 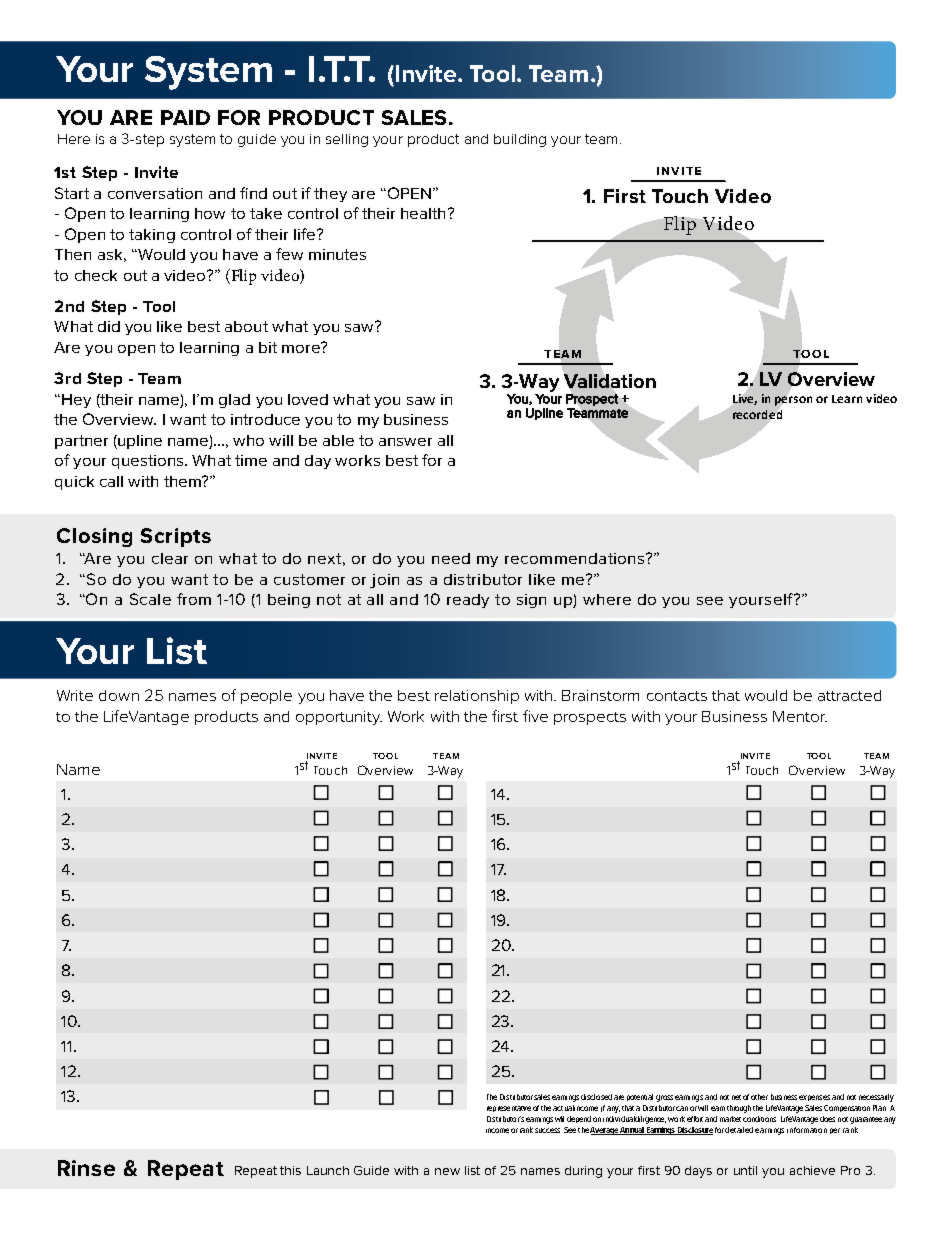 I want to click on Mentor, so click(x=800, y=716).
